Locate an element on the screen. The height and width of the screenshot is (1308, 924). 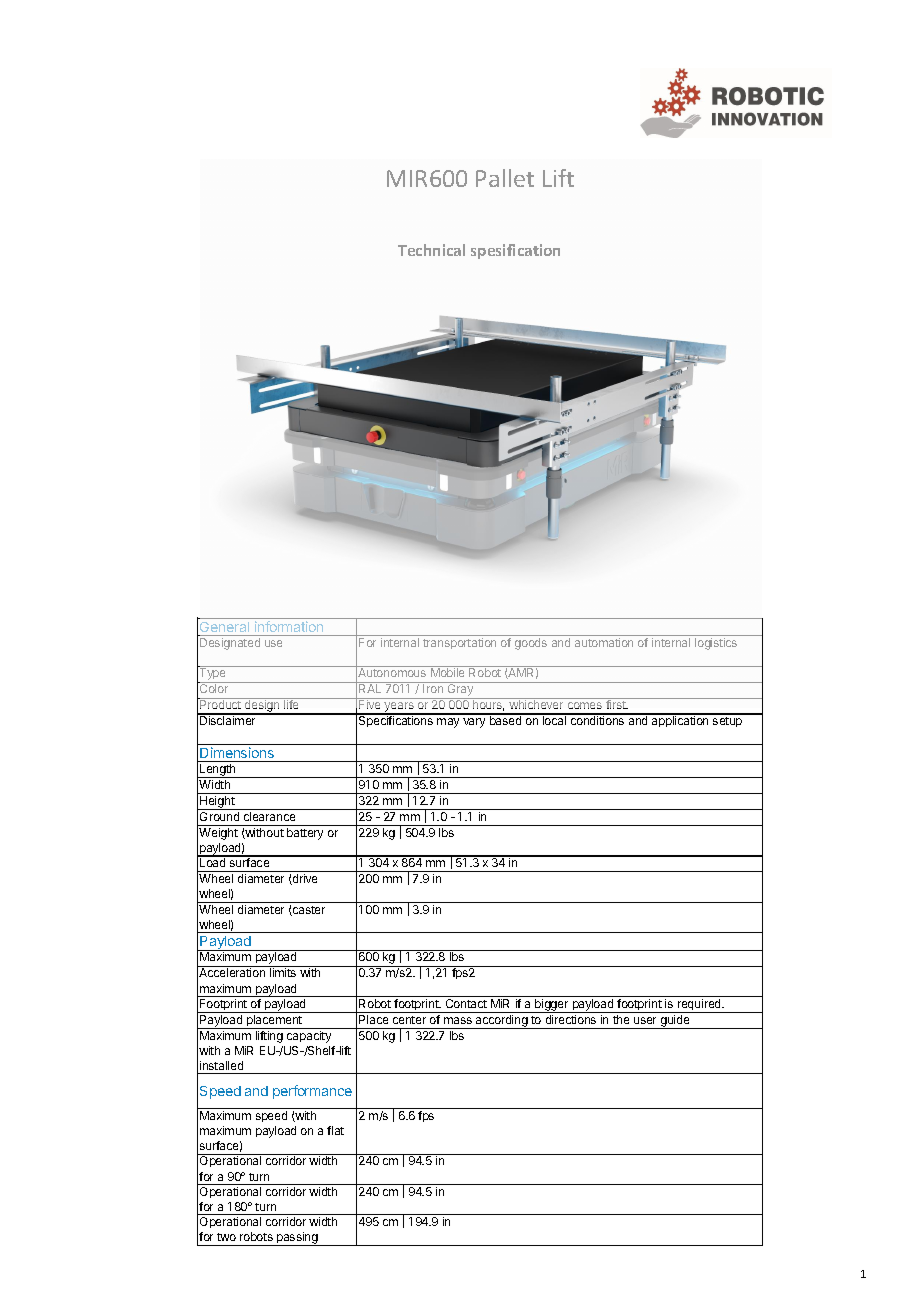
years is located at coordinates (399, 708).
